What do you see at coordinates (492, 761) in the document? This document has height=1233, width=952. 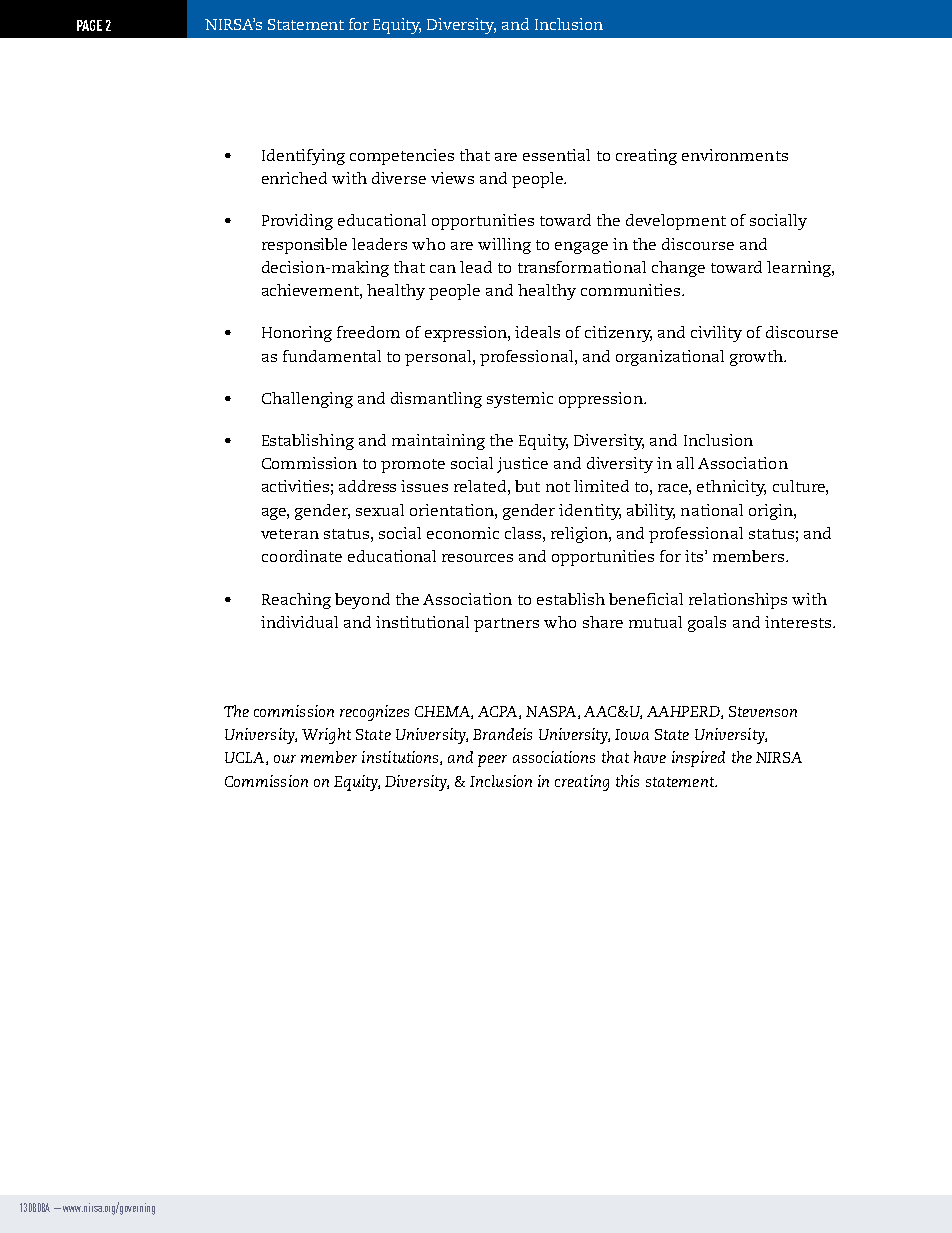 I see `peer` at bounding box center [492, 761].
